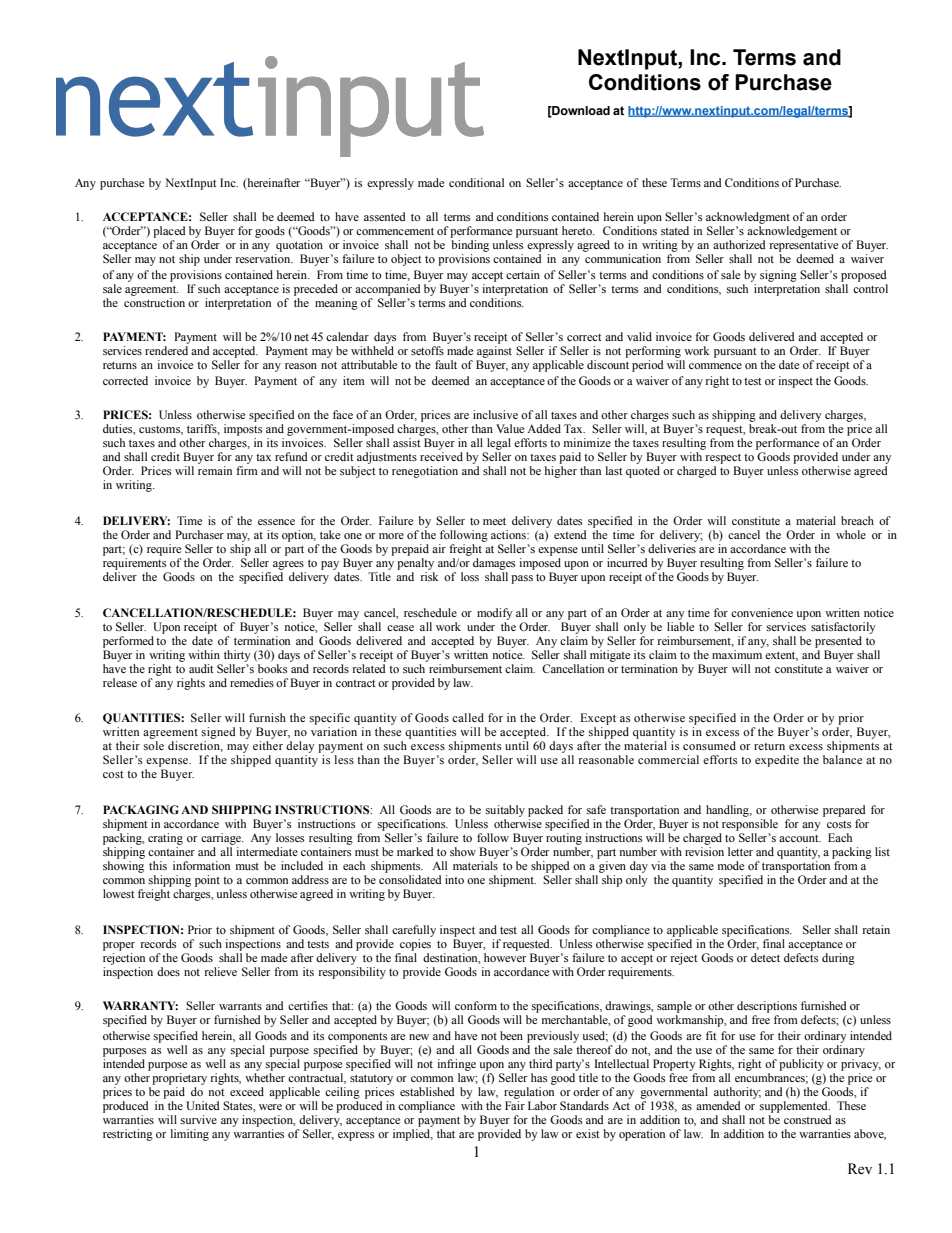 This page has width=952, height=1233. What do you see at coordinates (201, 668) in the page?
I see `audit` at bounding box center [201, 668].
